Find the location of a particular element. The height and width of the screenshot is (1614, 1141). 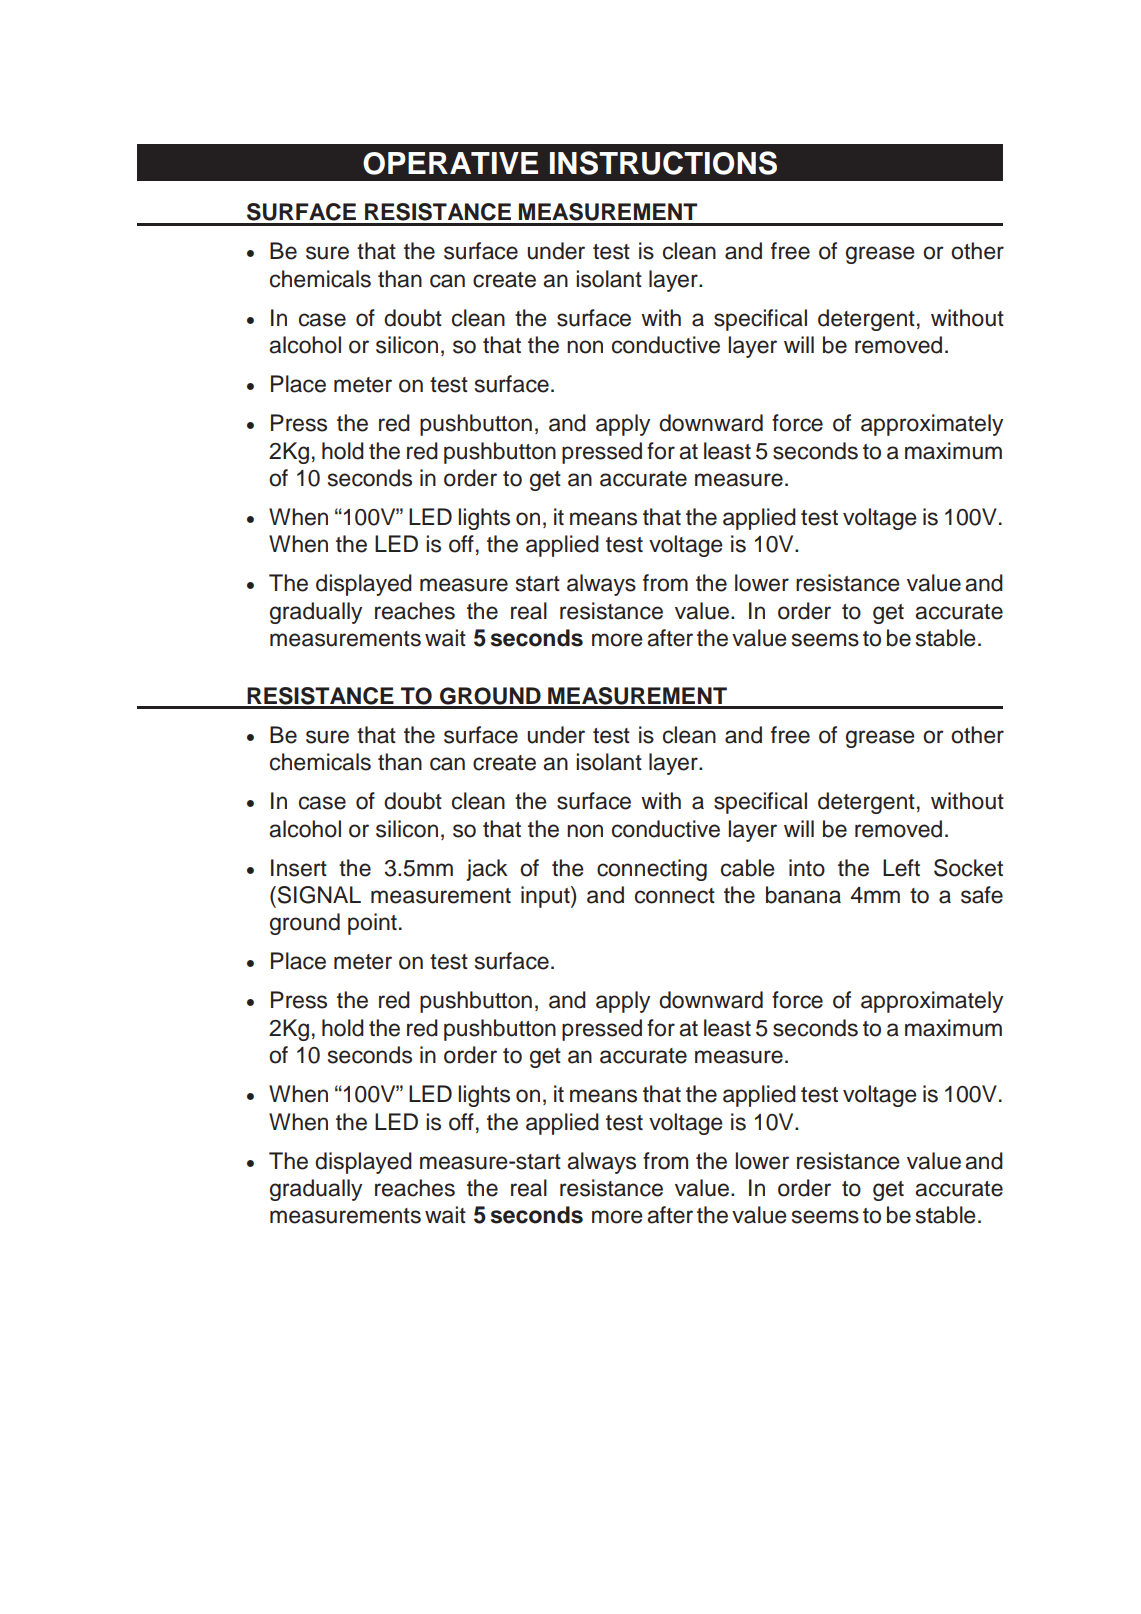

INSTRUCTIONS is located at coordinates (663, 163).
